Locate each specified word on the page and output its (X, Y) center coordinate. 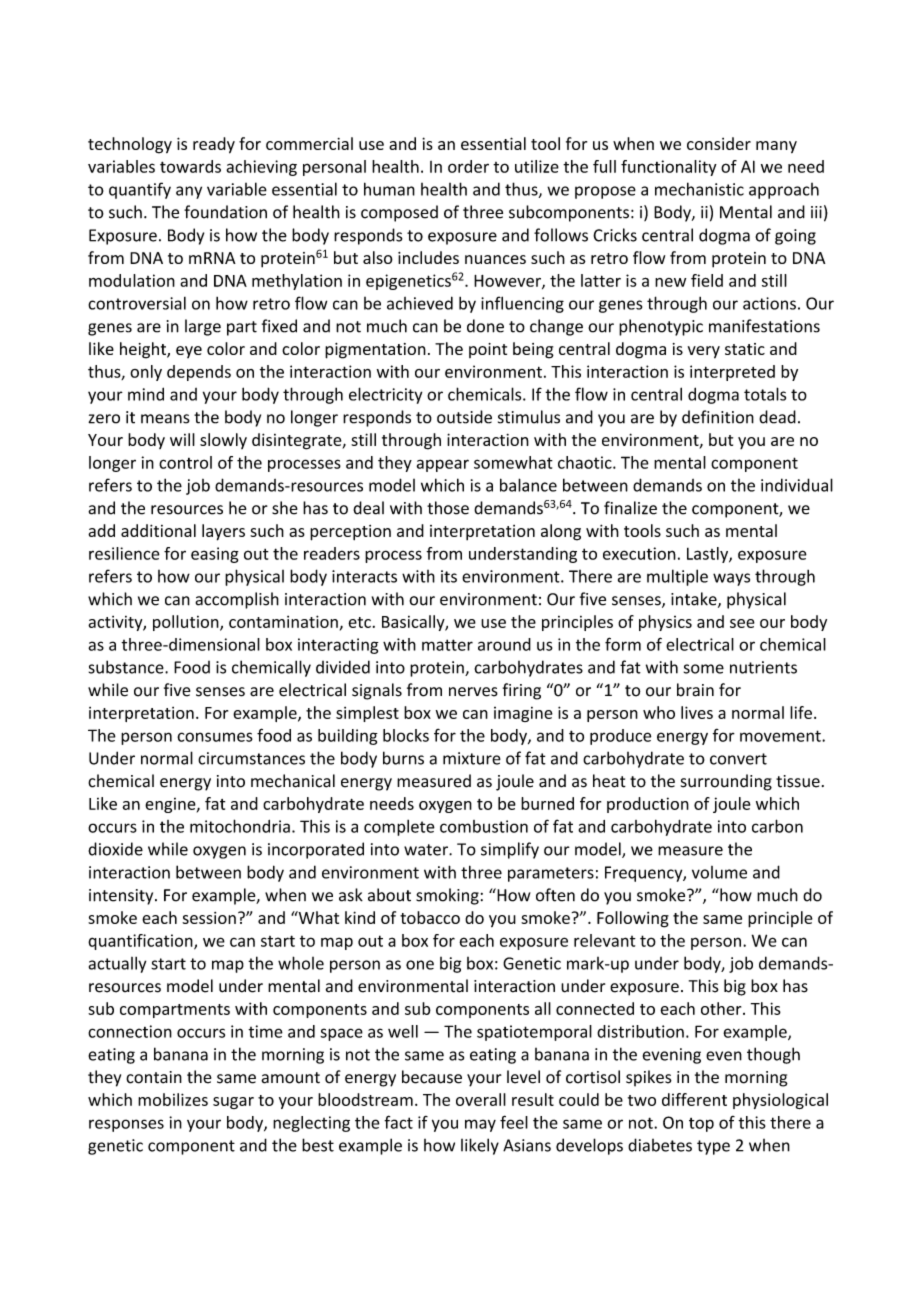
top (701, 1125)
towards (190, 166)
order (468, 166)
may (480, 1125)
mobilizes (173, 1099)
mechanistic (699, 189)
